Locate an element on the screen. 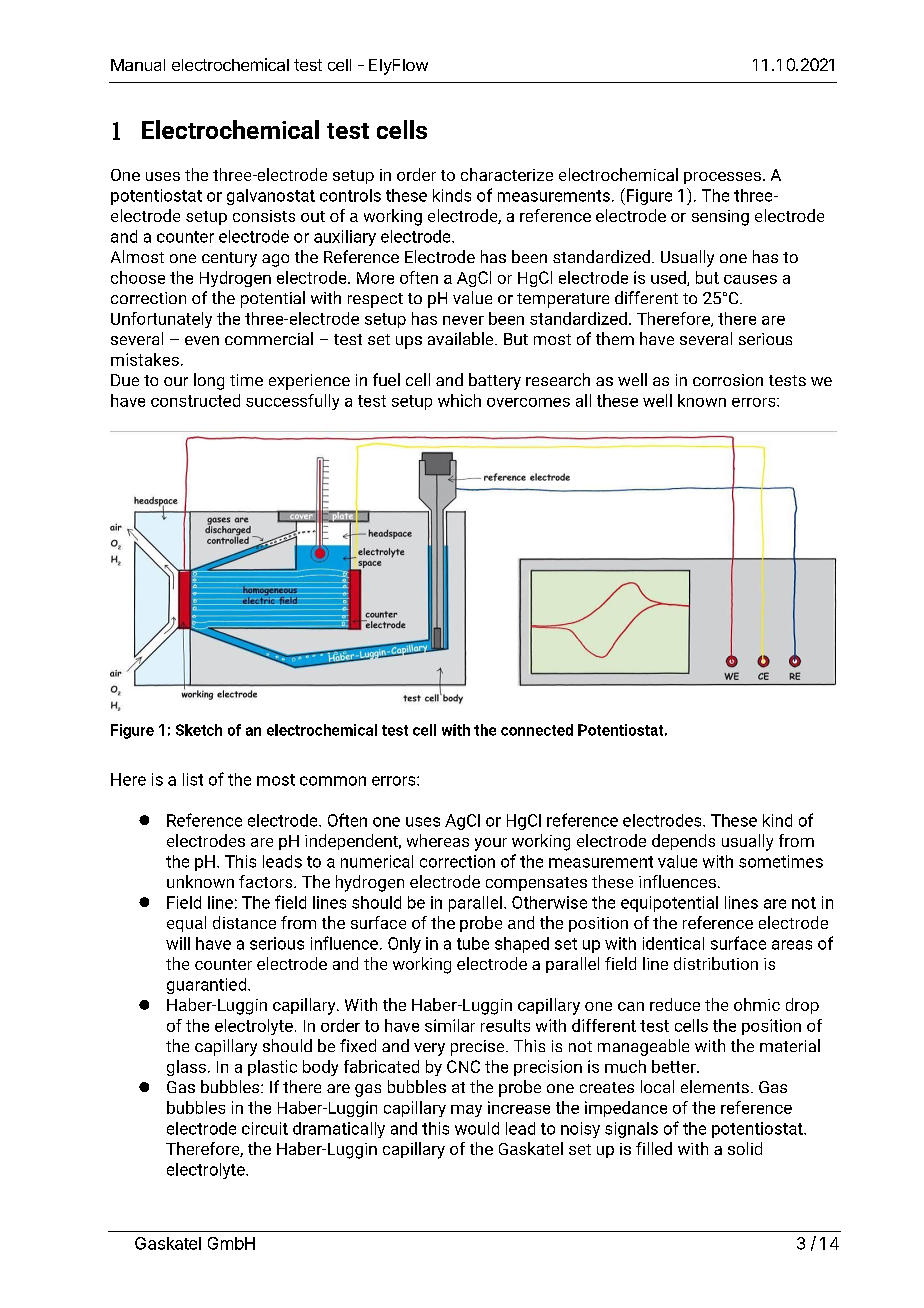 This screenshot has width=924, height=1308. list is located at coordinates (193, 779).
